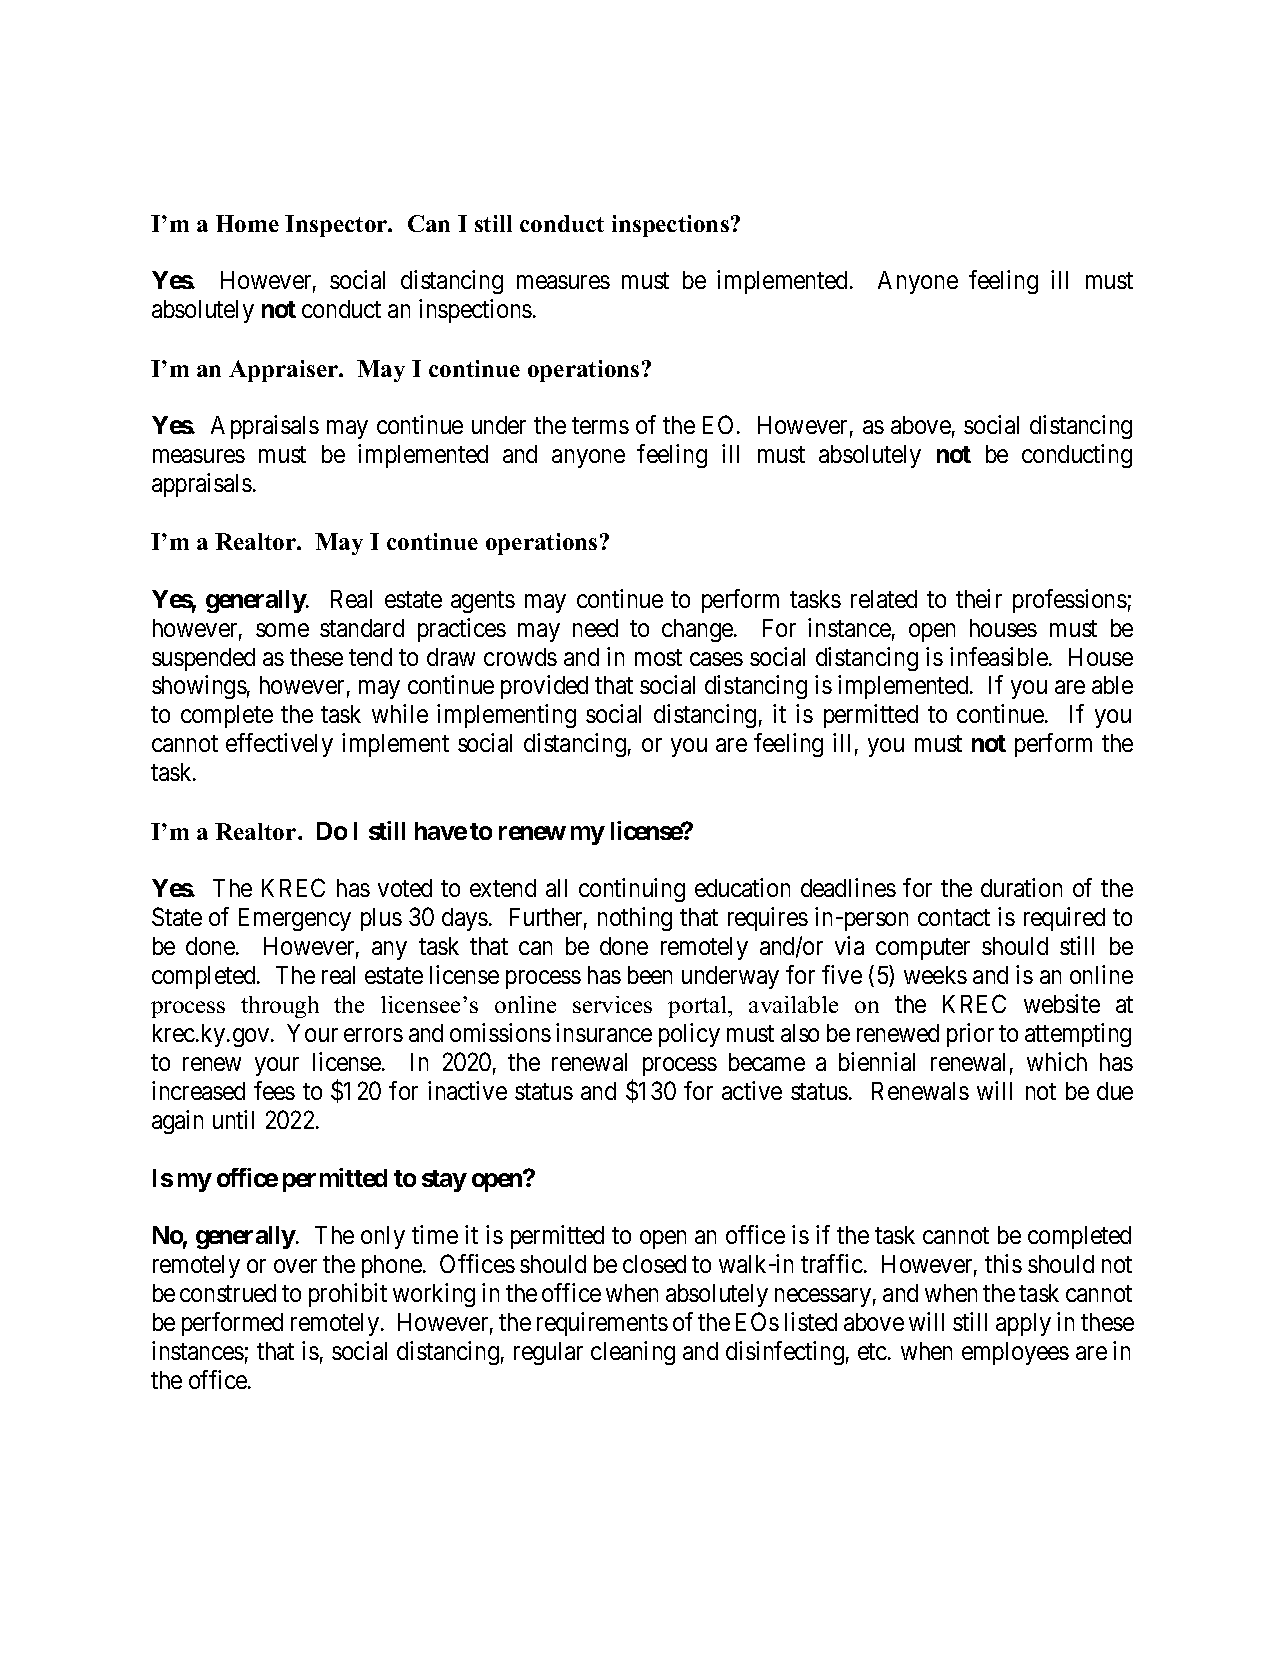 This image has width=1284, height=1661. What do you see at coordinates (602, 1324) in the image?
I see `requirements` at bounding box center [602, 1324].
